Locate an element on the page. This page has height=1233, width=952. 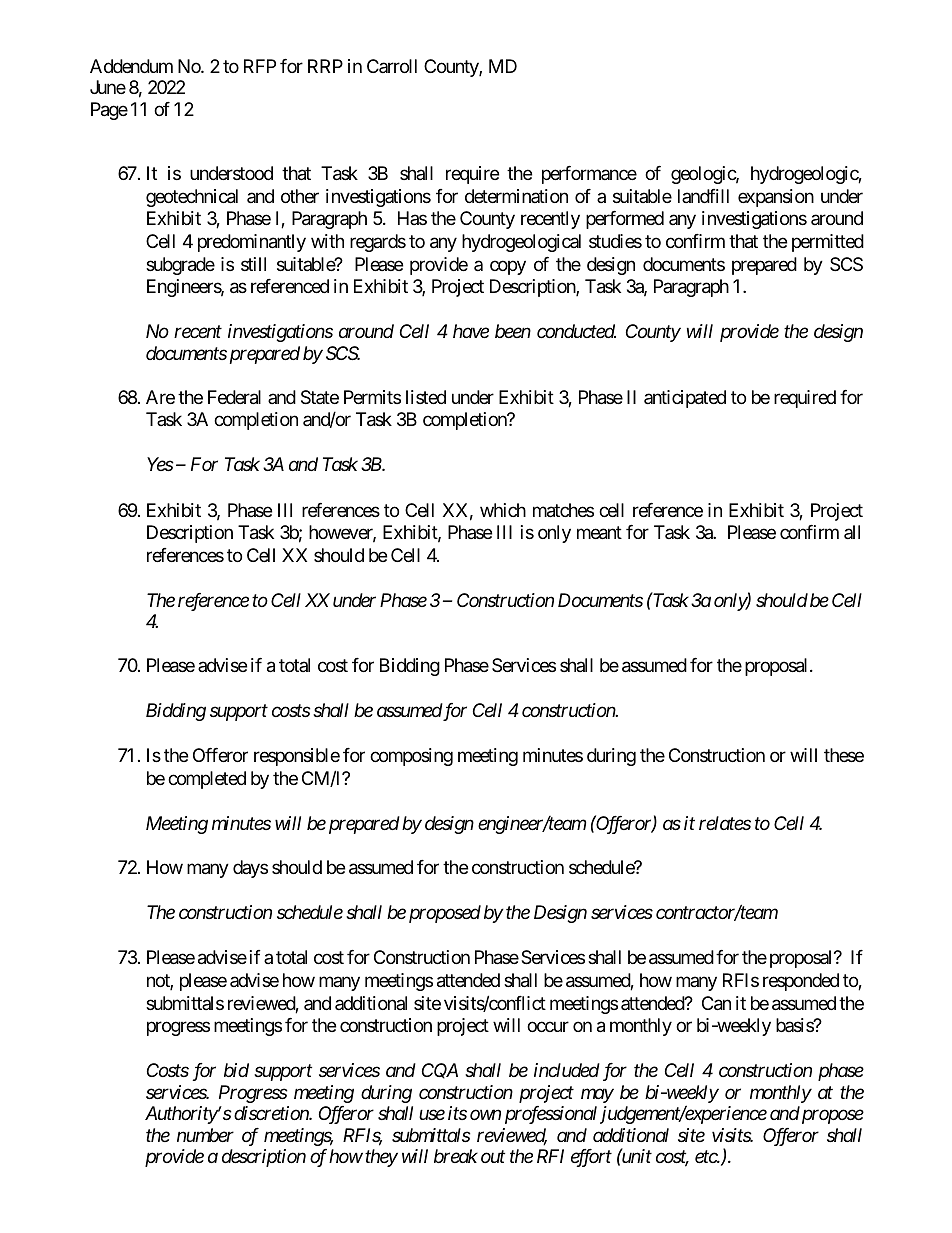
Federal is located at coordinates (234, 397).
